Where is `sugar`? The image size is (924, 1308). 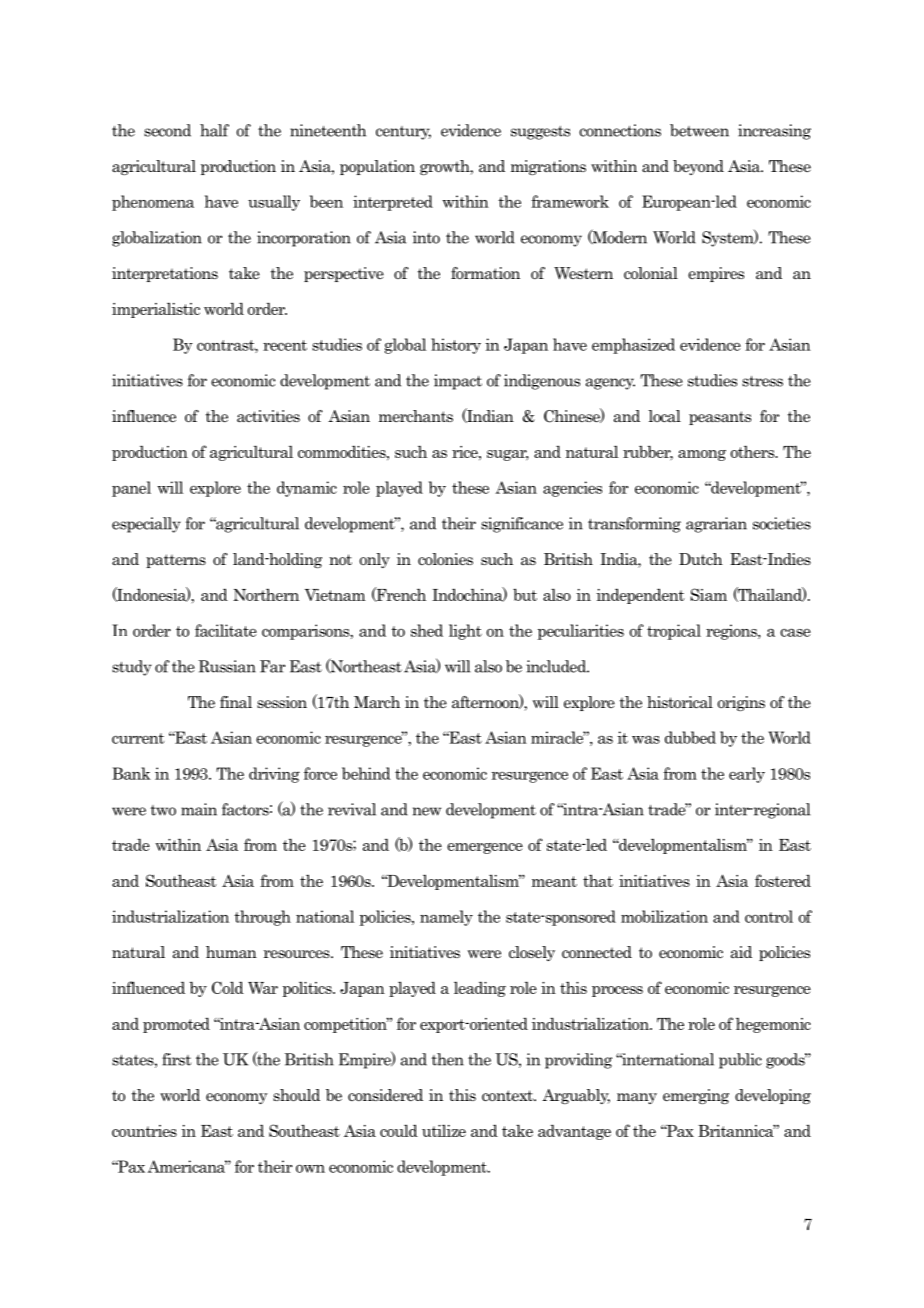 sugar is located at coordinates (508, 455).
